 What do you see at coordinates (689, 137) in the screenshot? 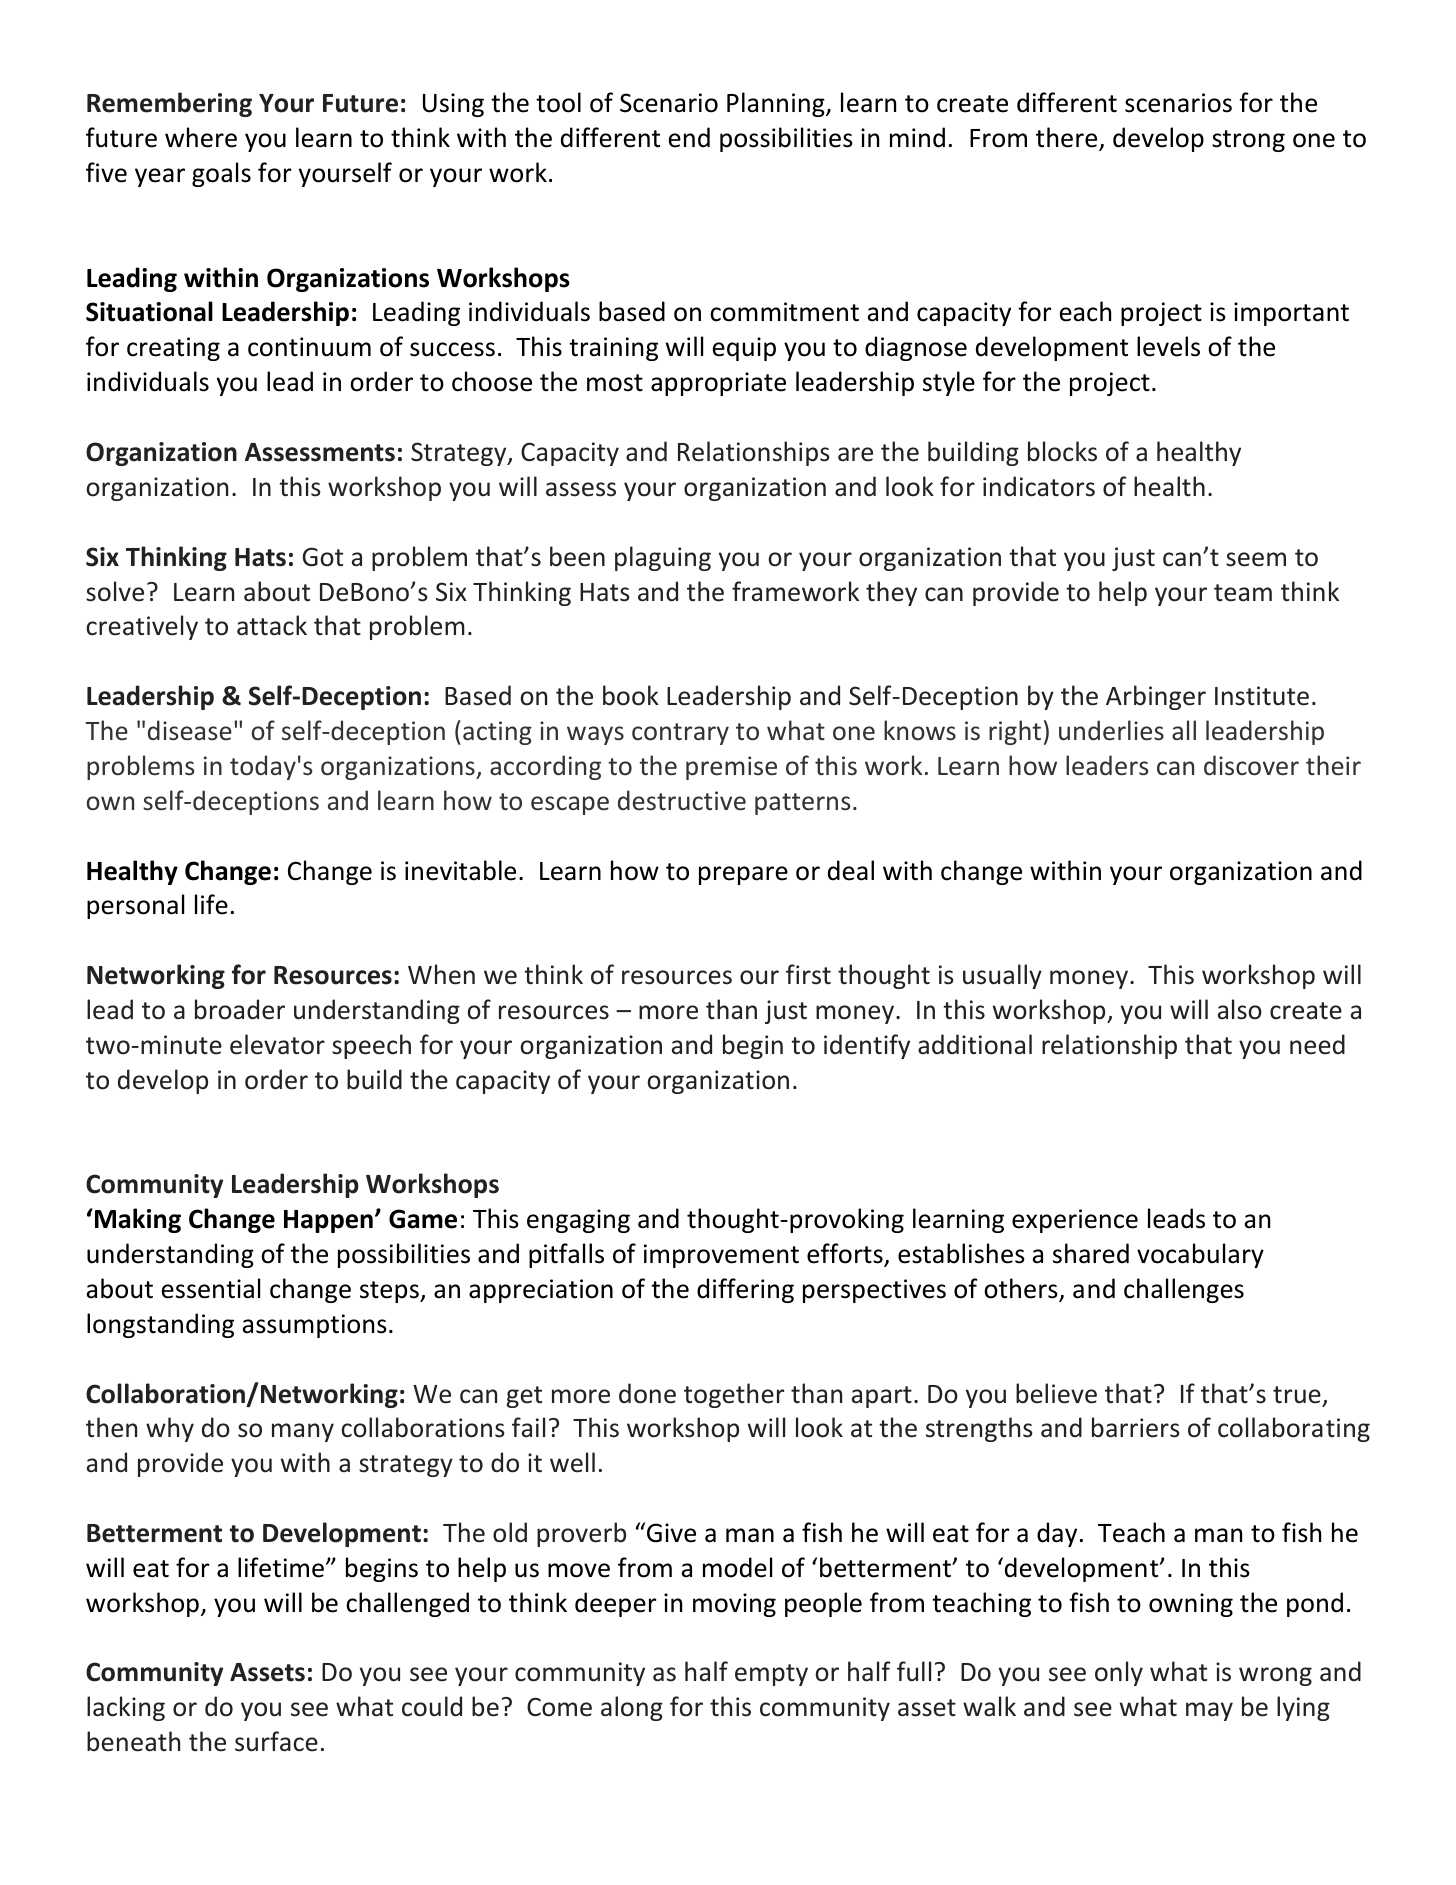
I see `end` at bounding box center [689, 137].
